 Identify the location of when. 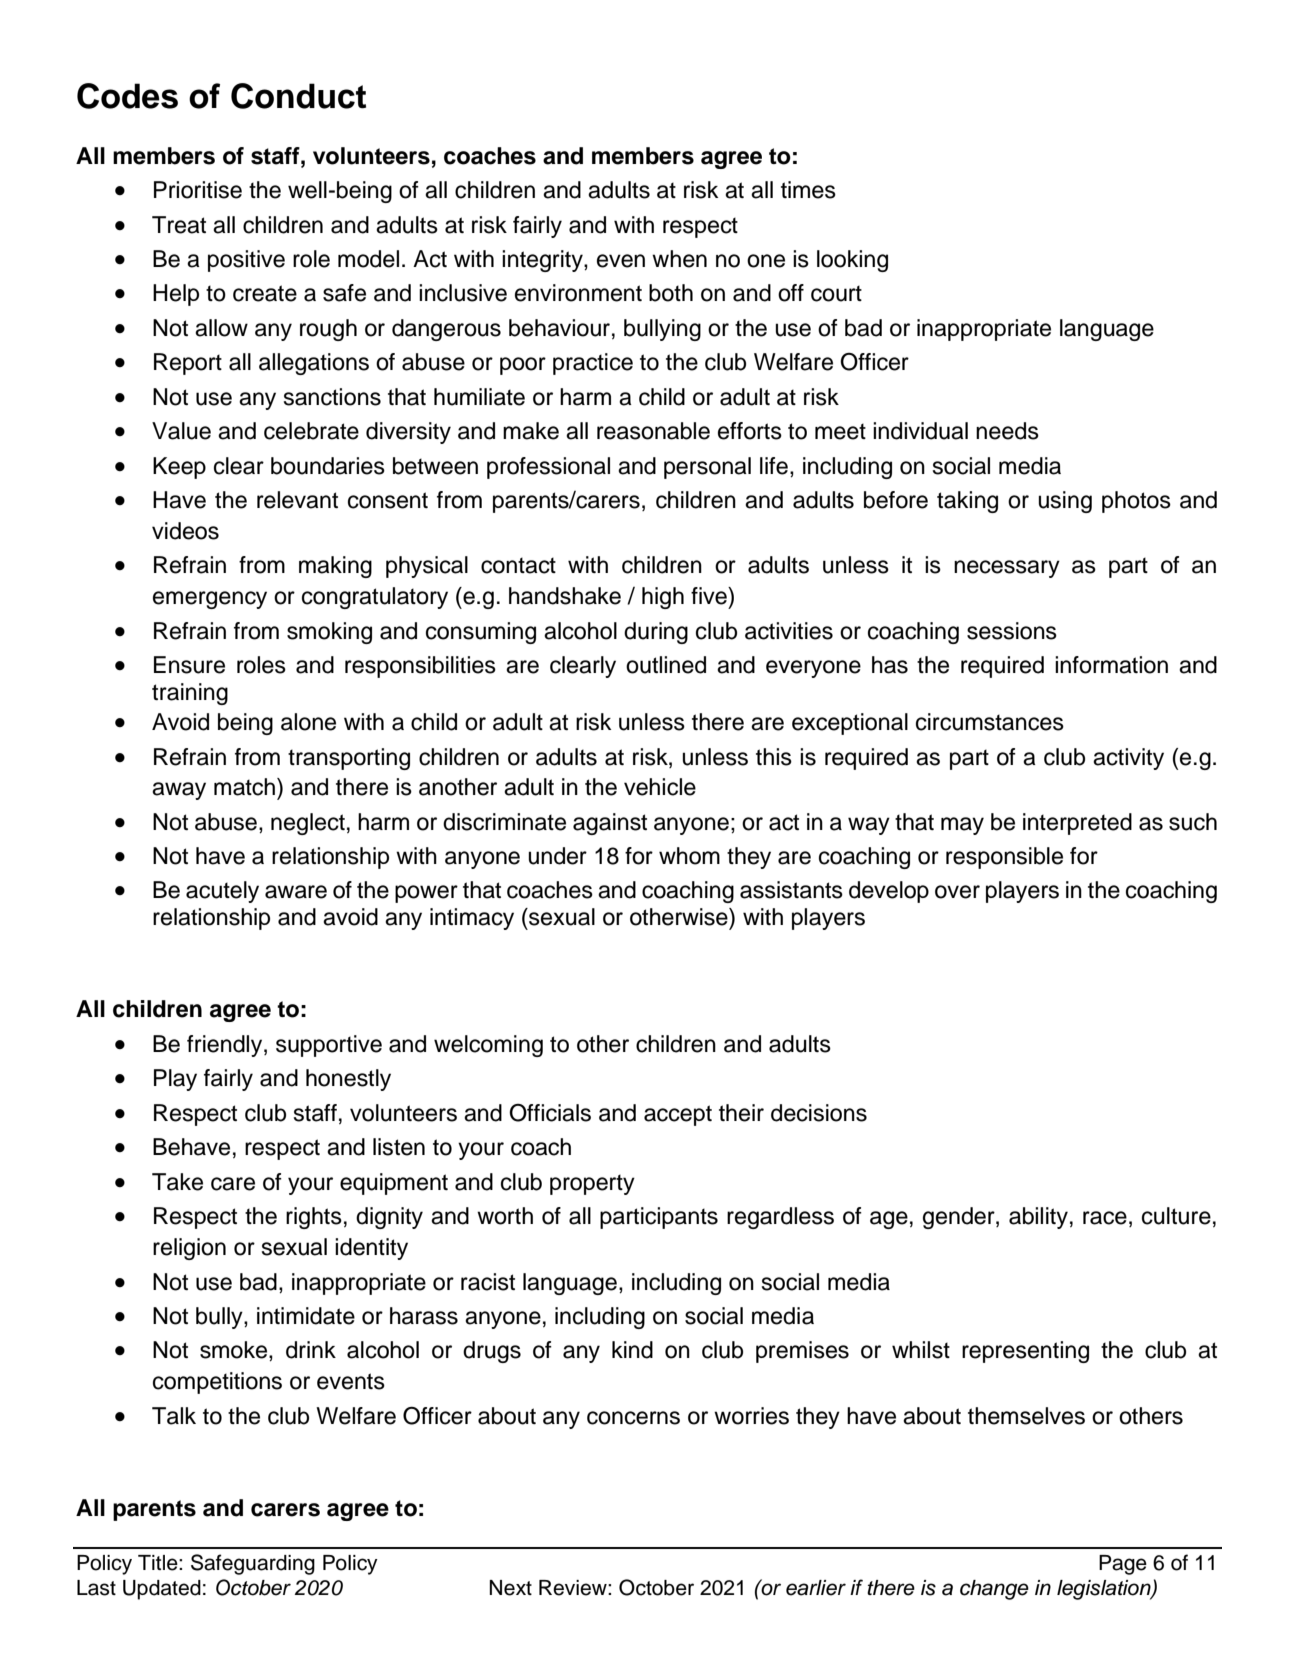
(679, 259).
